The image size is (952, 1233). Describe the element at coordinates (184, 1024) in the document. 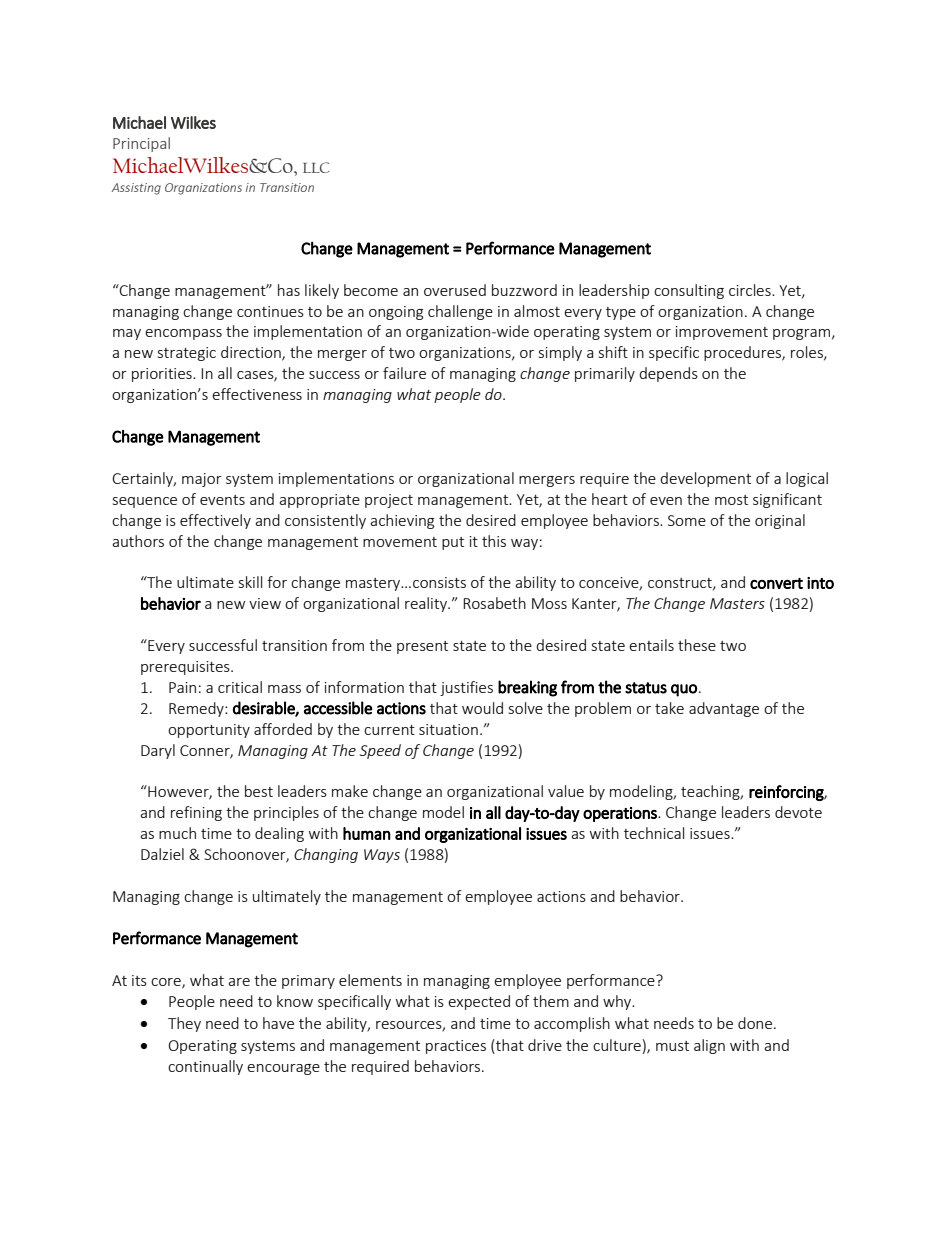

I see `They` at that location.
